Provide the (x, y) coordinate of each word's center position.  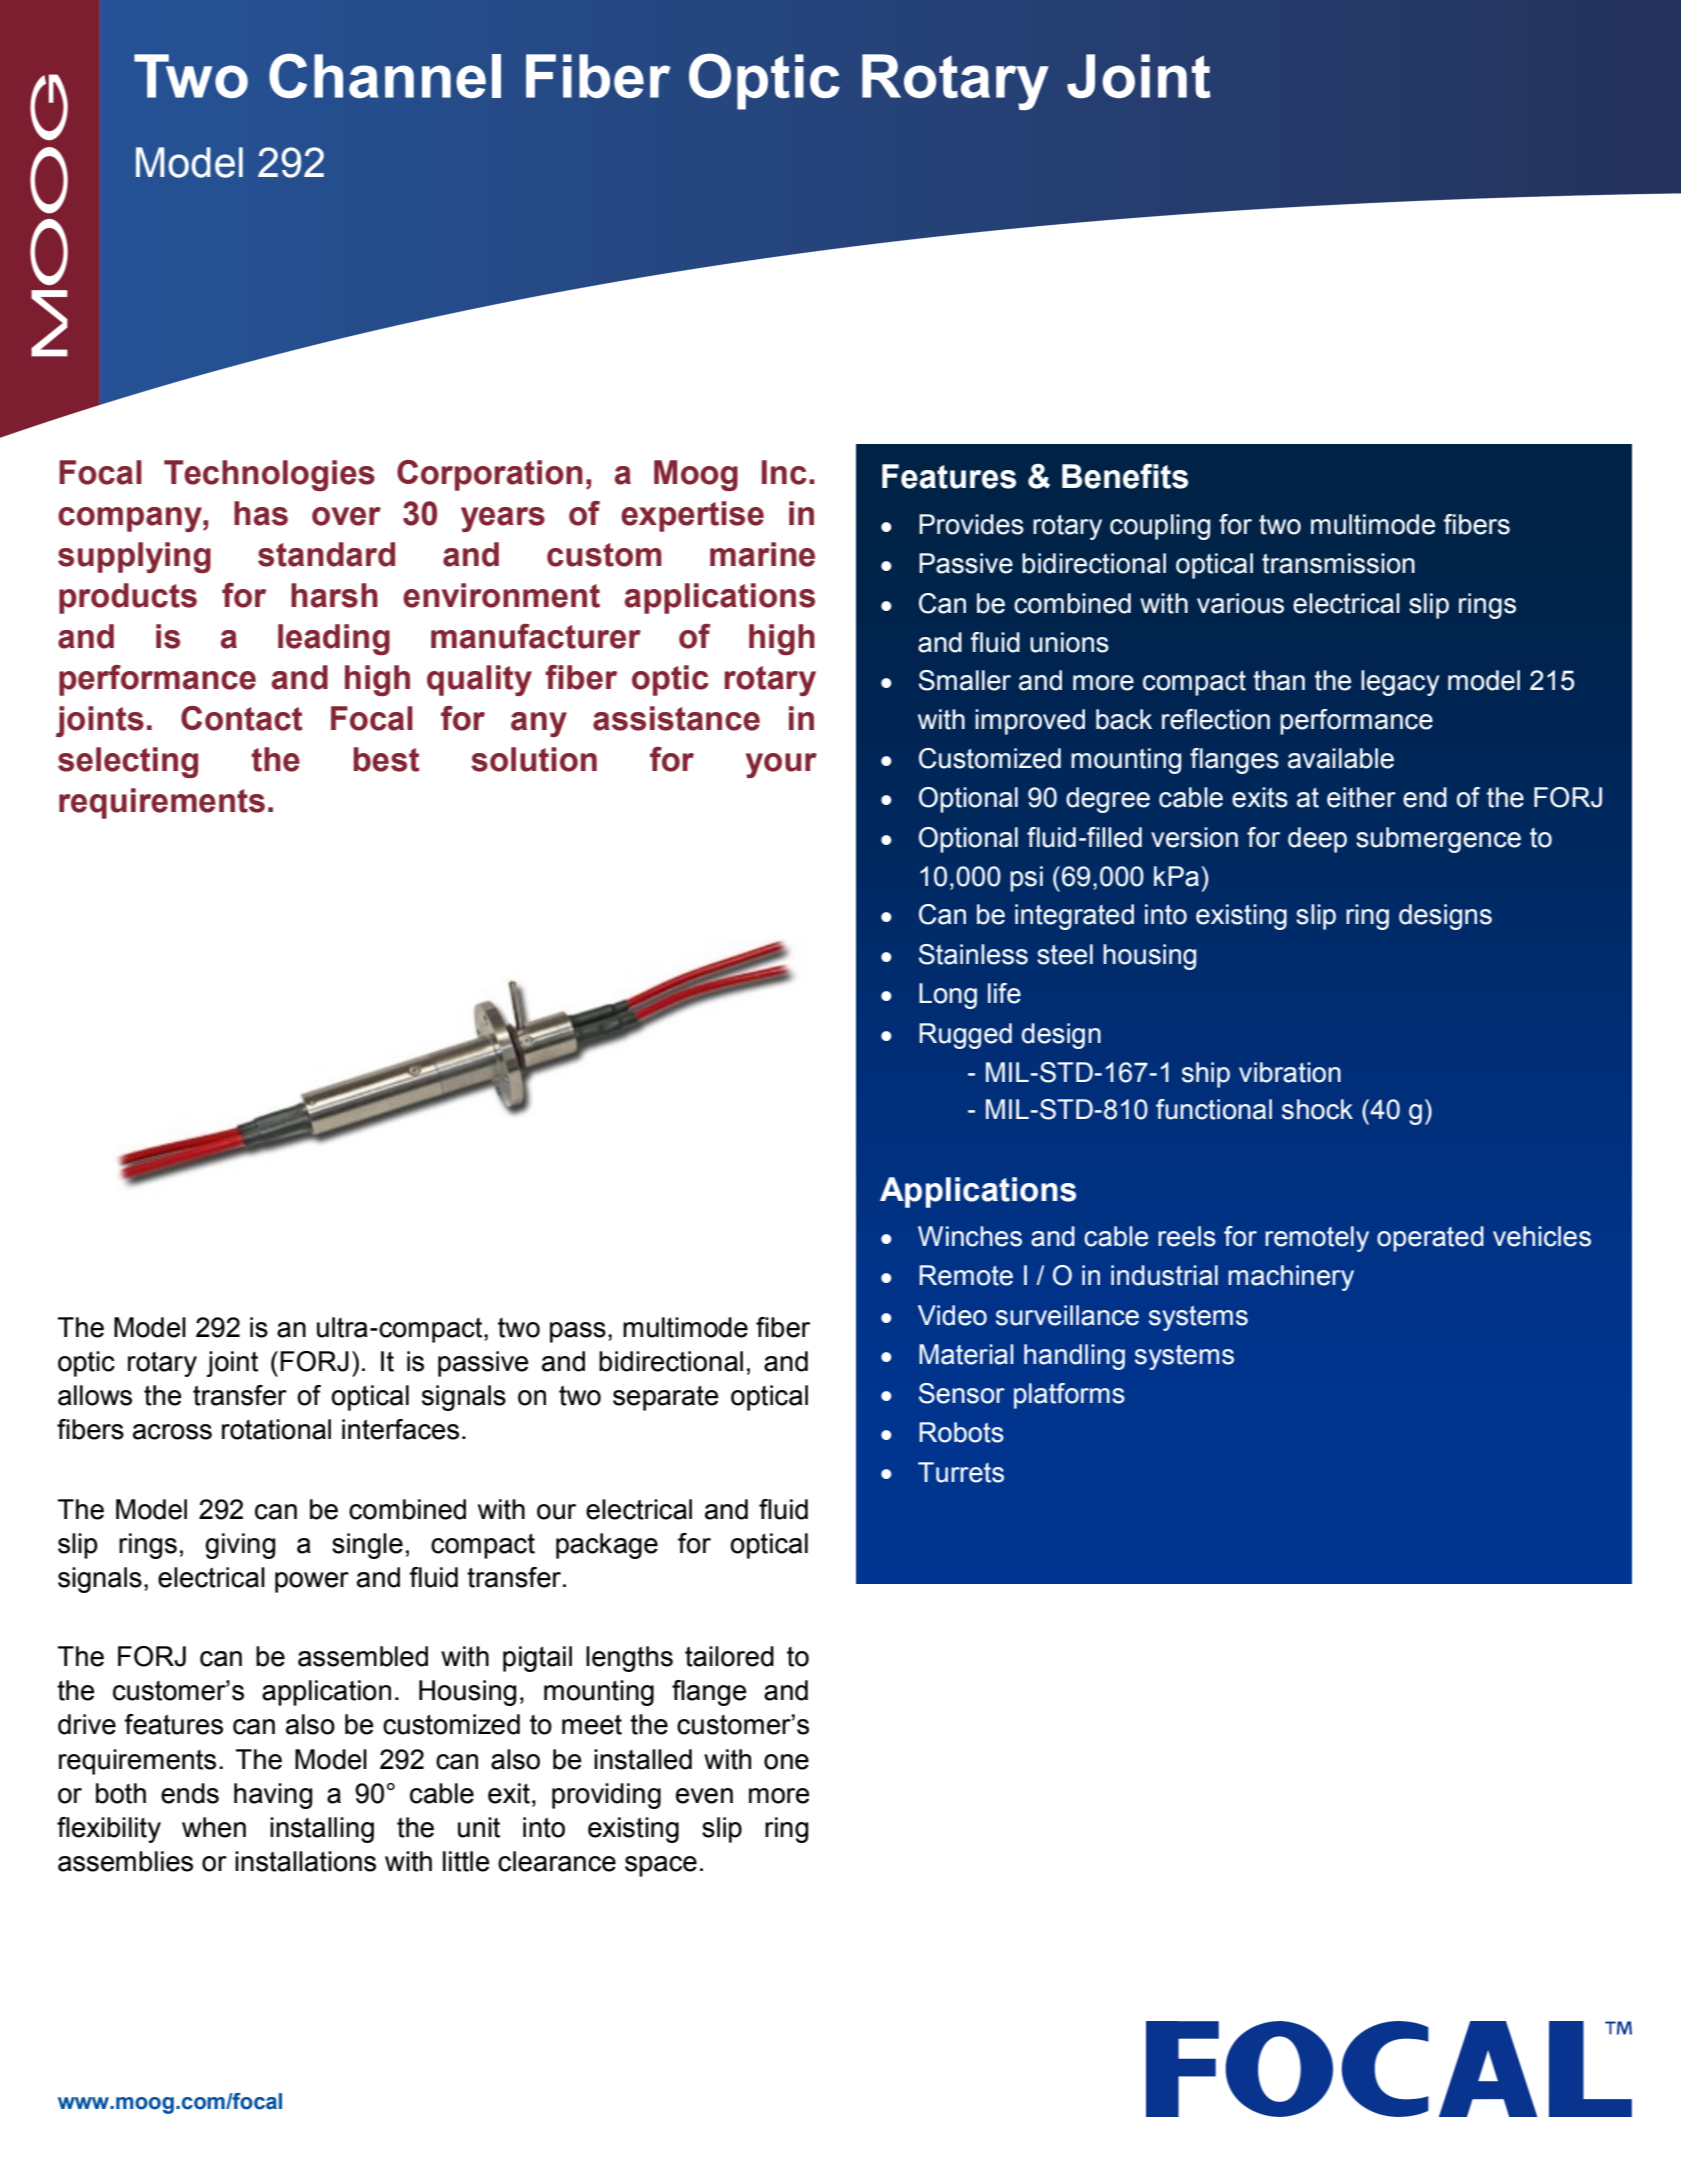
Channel (385, 75)
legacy (1400, 683)
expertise (692, 516)
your (781, 765)
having (273, 1796)
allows (95, 1395)
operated (1430, 1239)
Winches (970, 1236)
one (786, 1762)
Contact (242, 718)
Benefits (1125, 476)
